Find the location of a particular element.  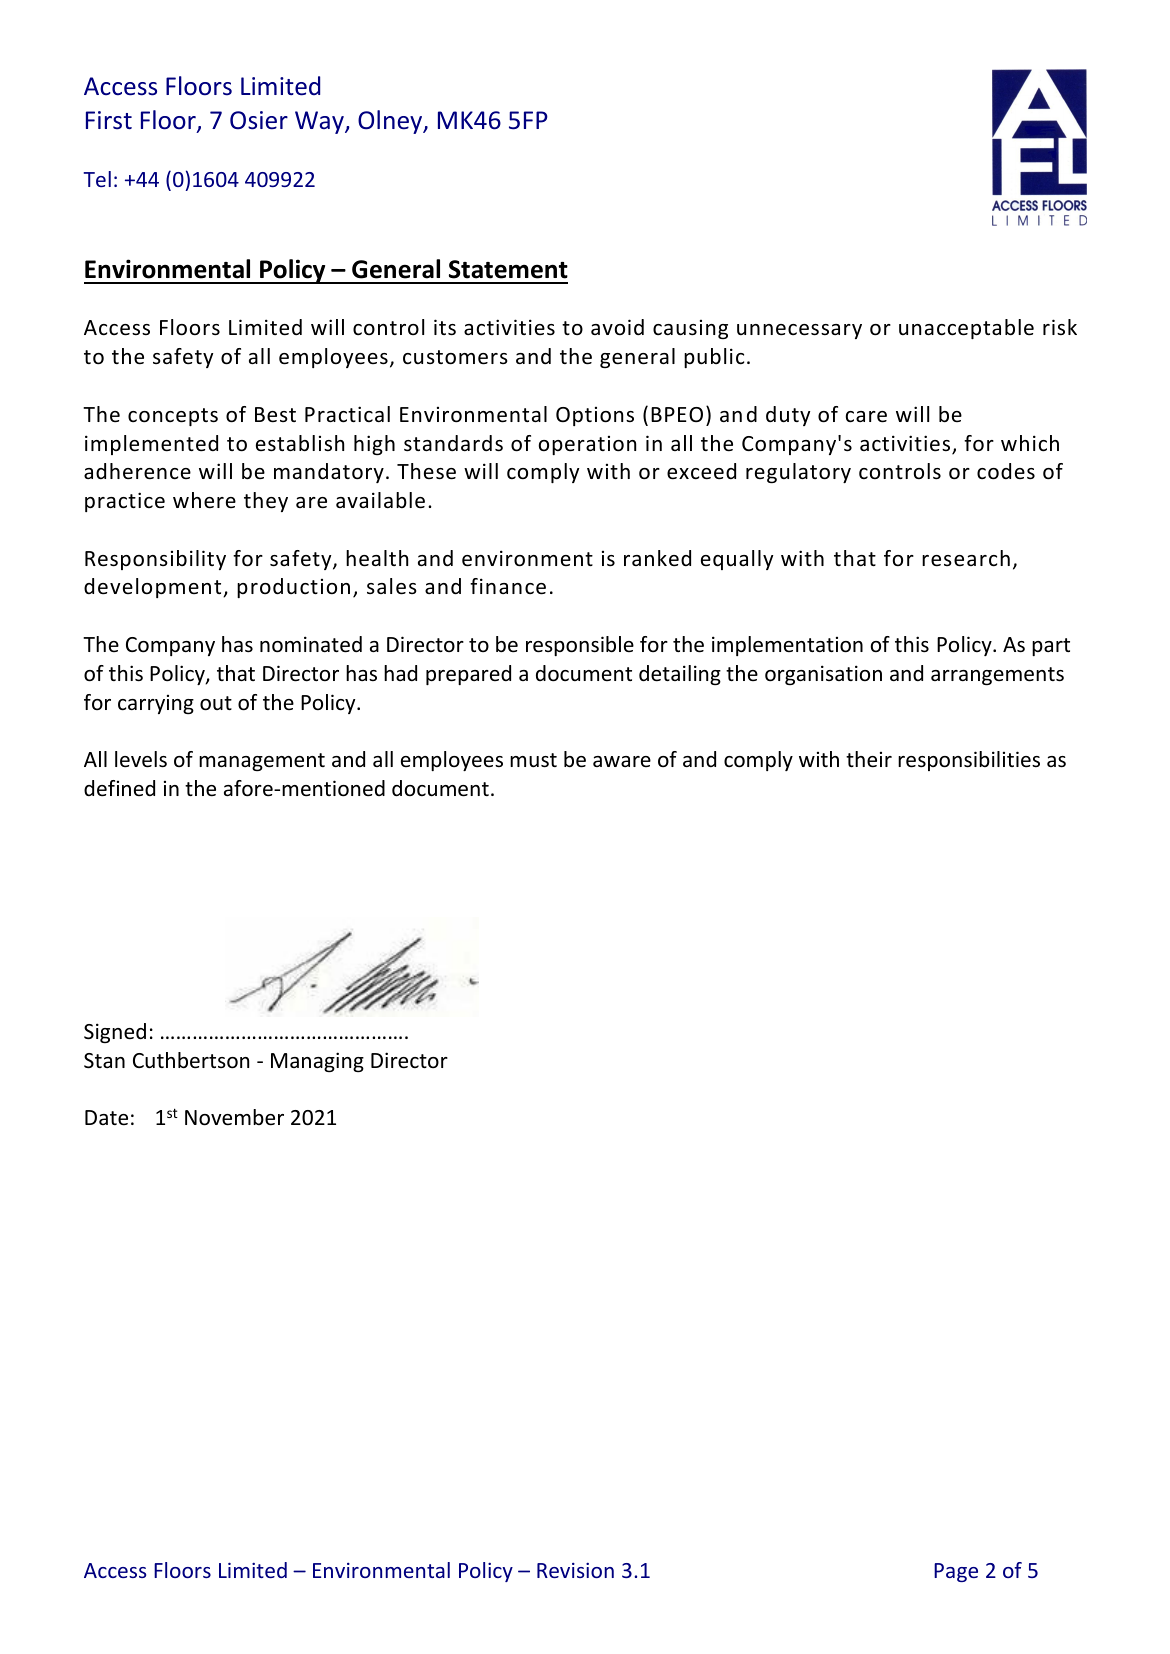

Osier is located at coordinates (259, 120).
